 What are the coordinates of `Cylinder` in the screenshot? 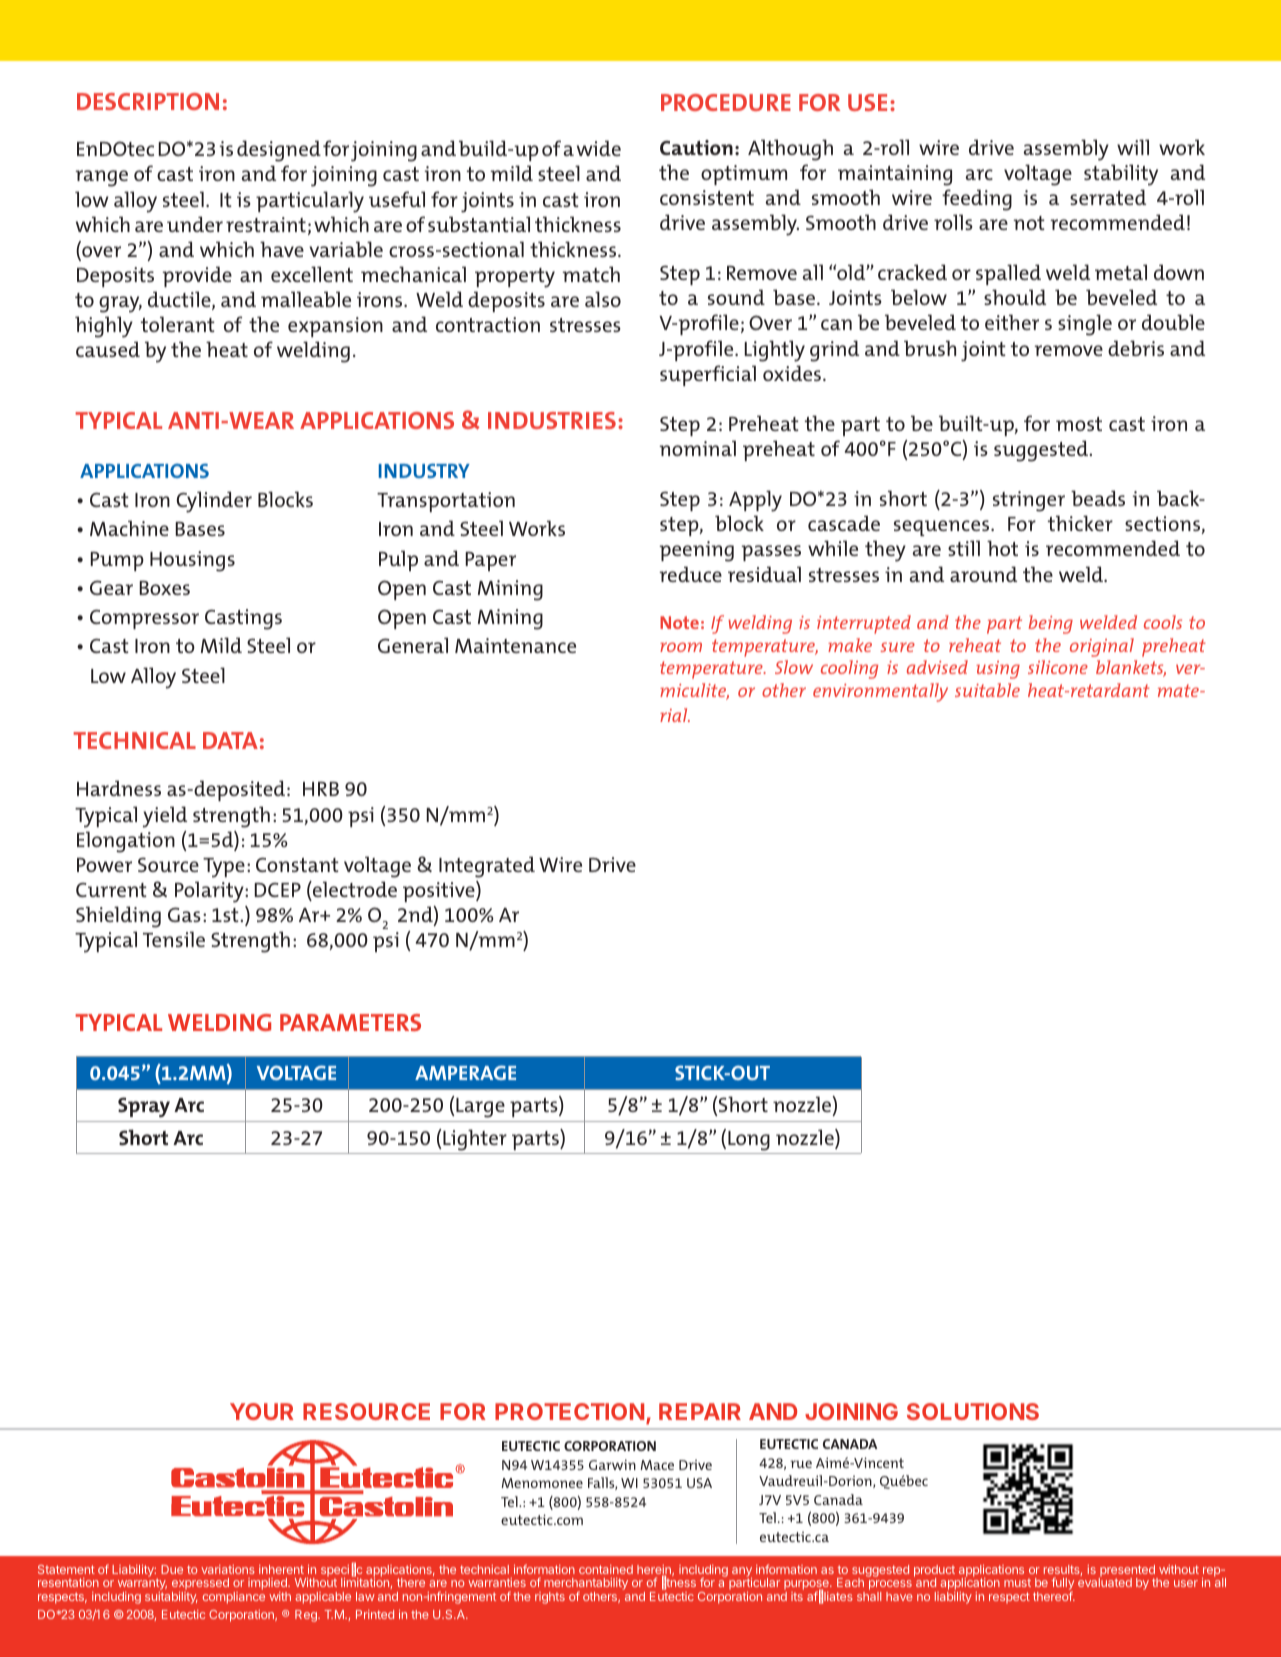 It's located at (214, 502).
